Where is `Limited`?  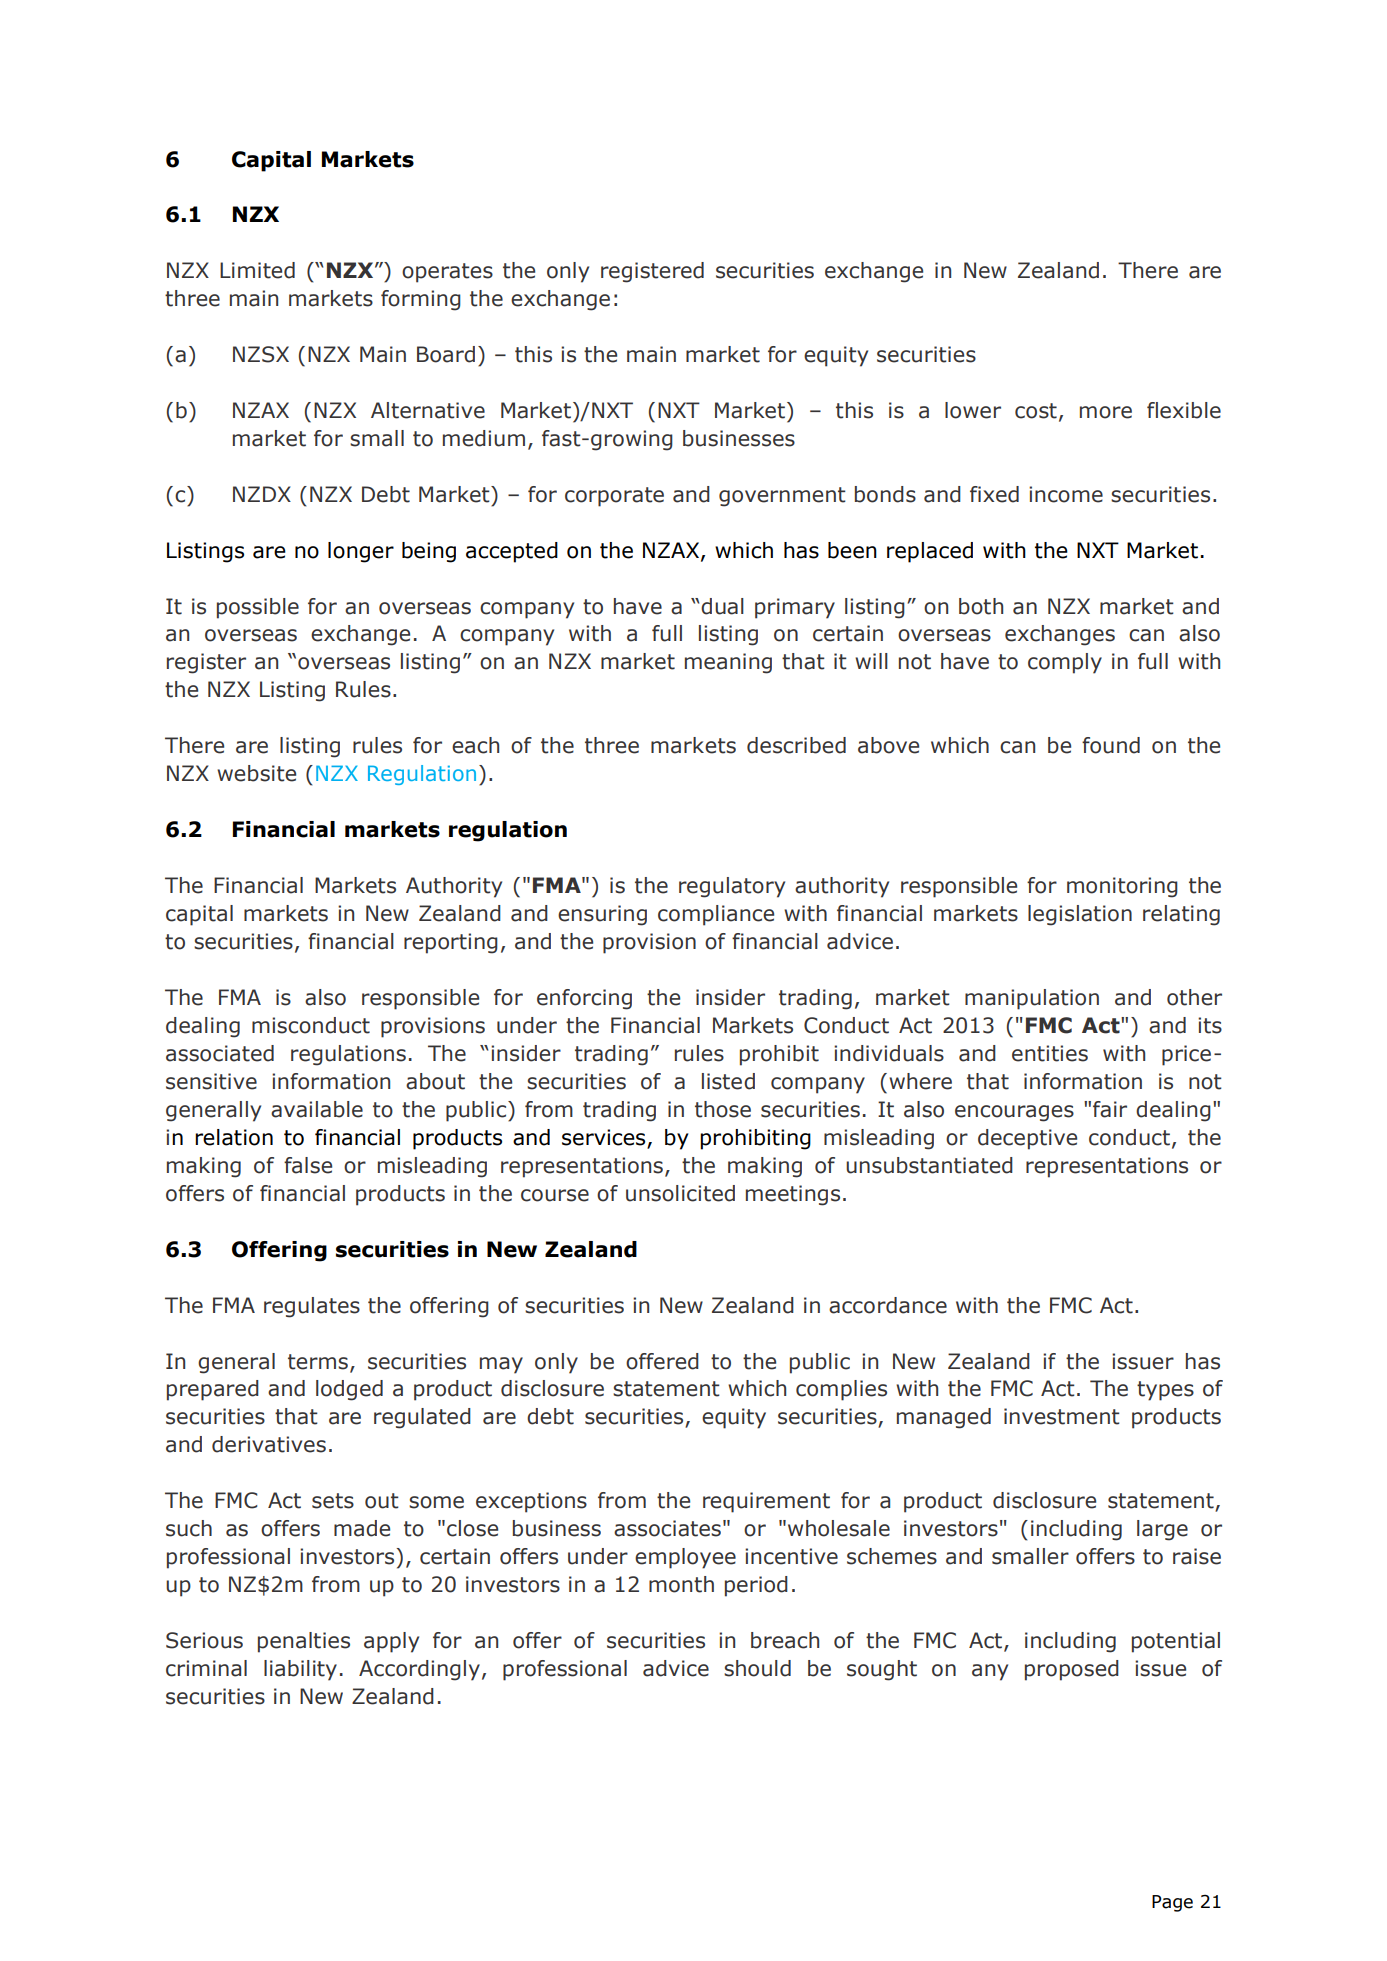 Limited is located at coordinates (257, 270).
